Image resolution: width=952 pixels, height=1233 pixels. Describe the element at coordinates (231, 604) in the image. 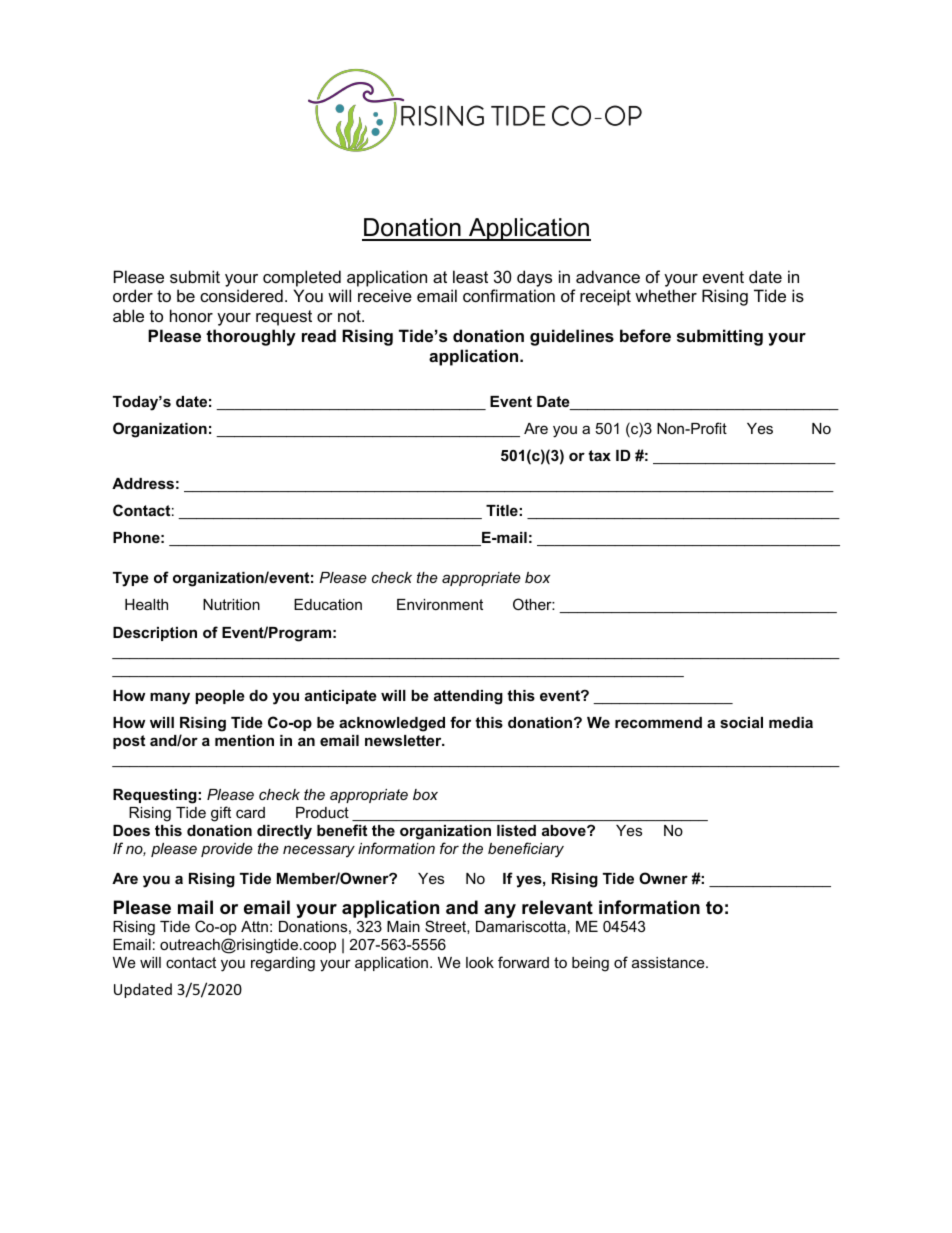

I see `Nutrition` at that location.
